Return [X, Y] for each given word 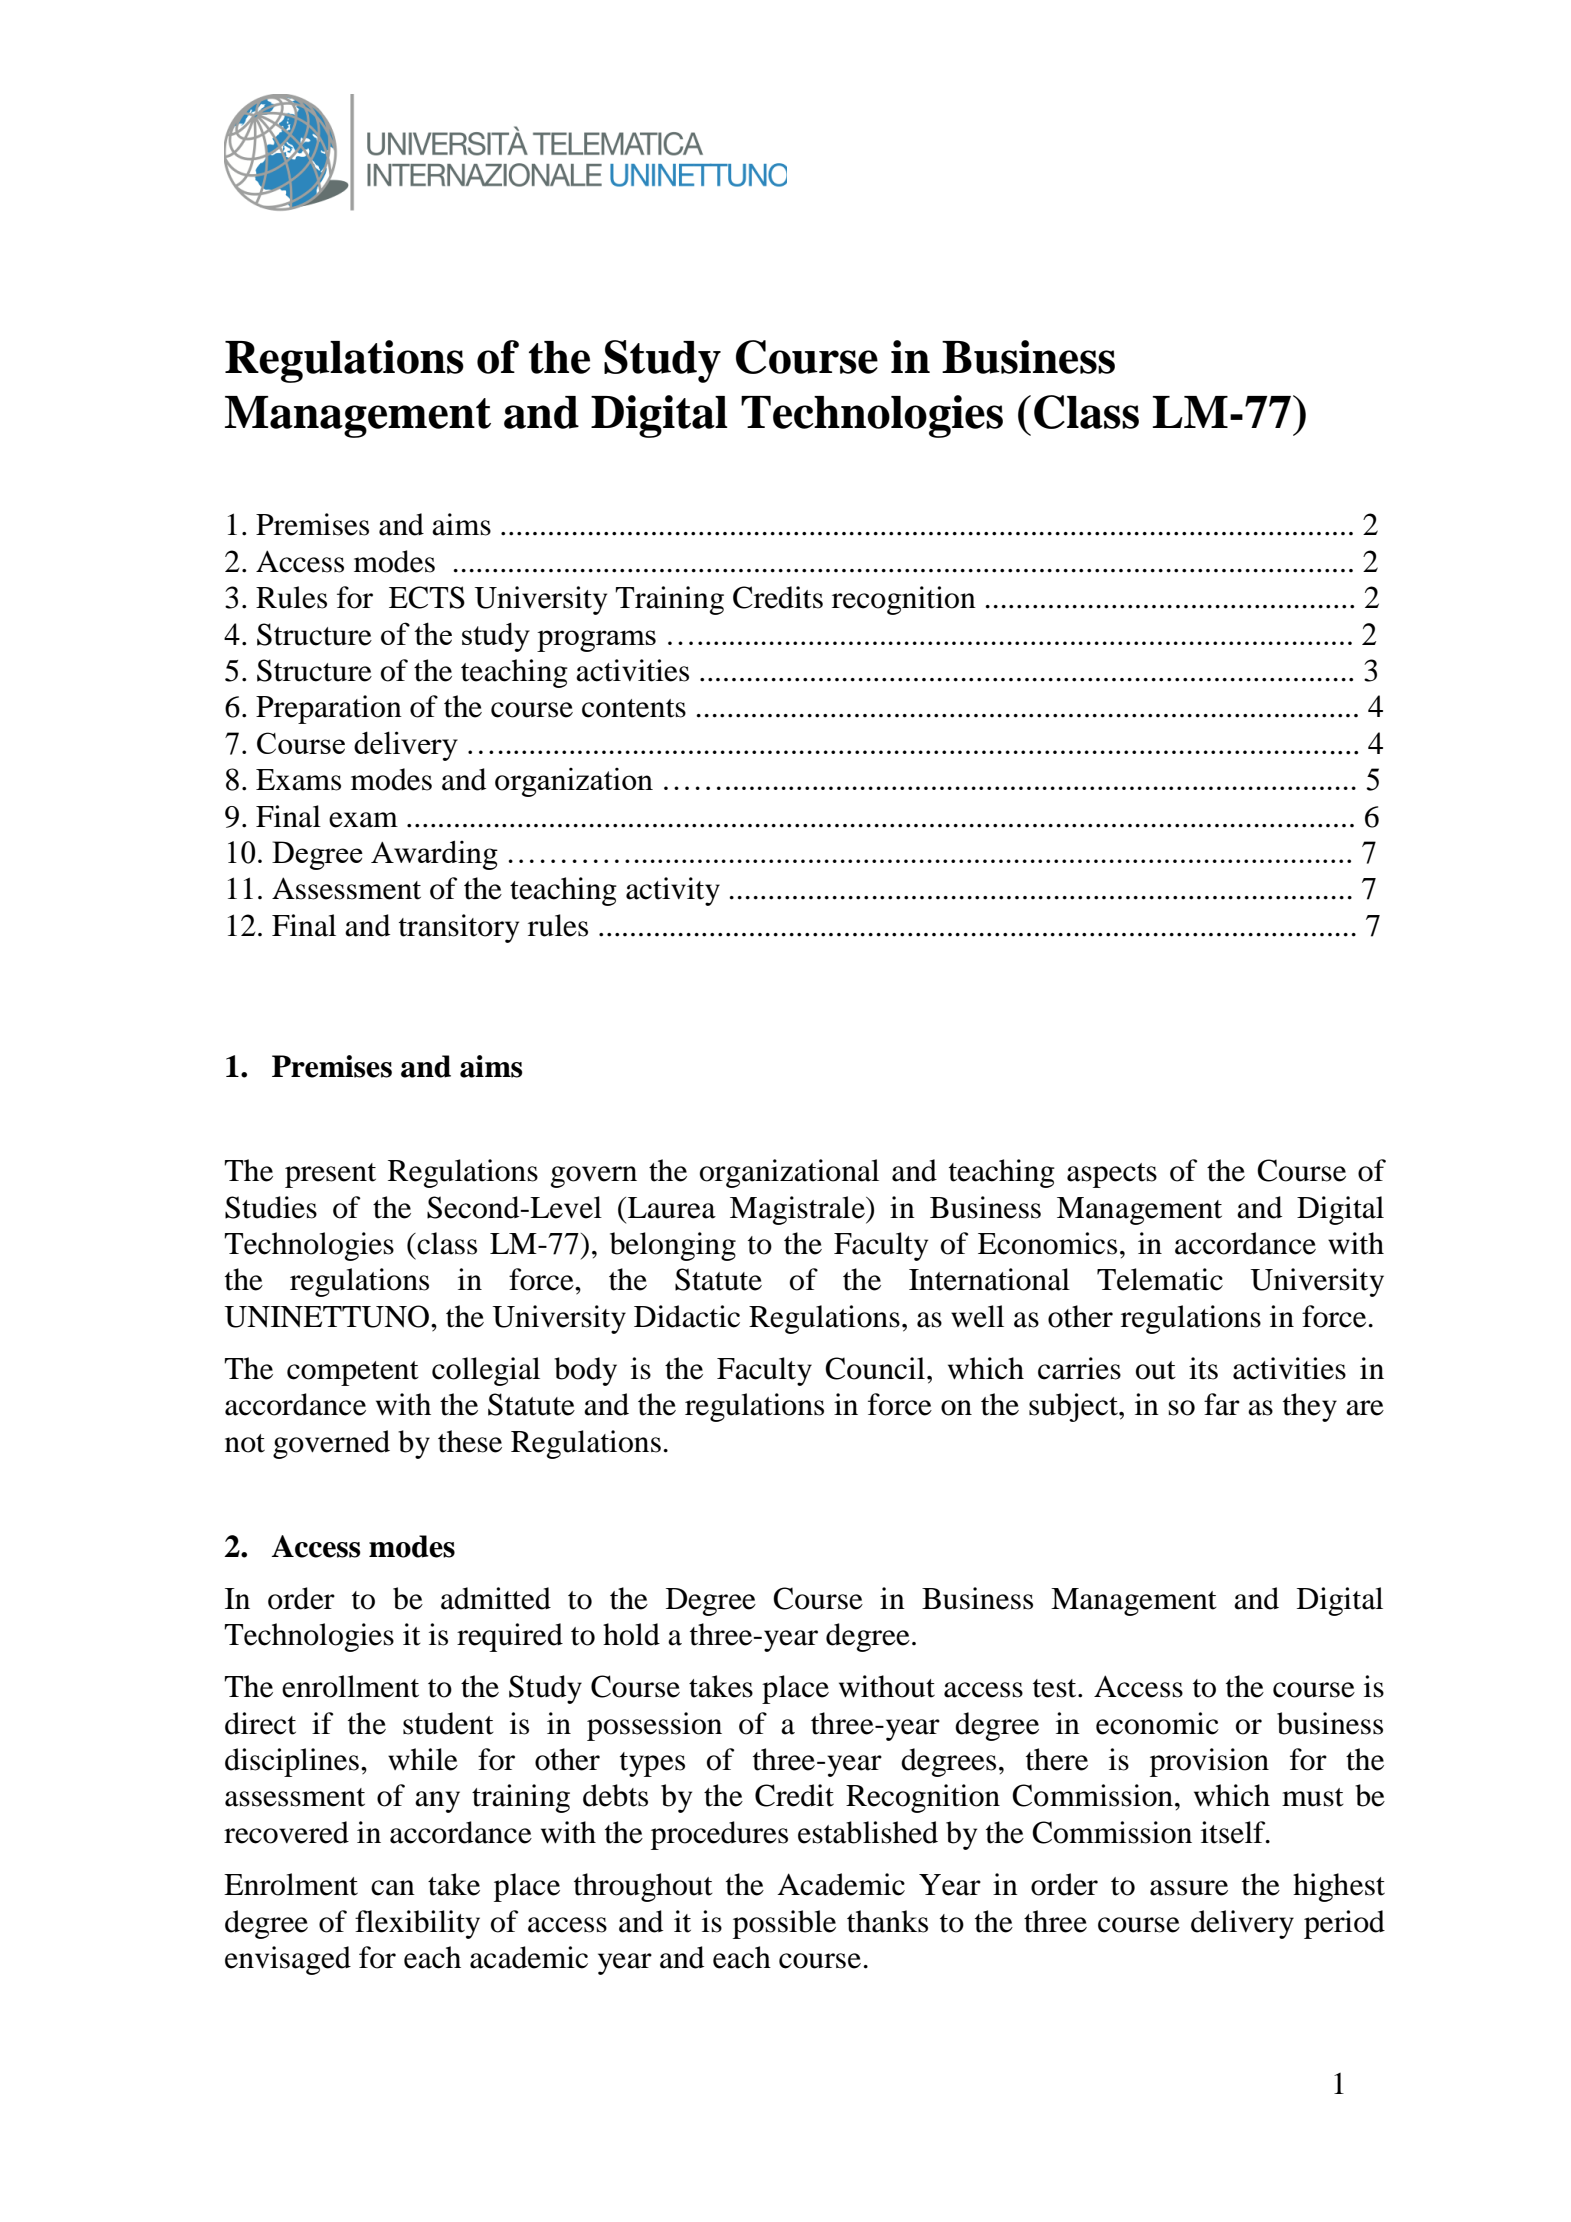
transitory [459, 928]
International [989, 1279]
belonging [673, 1246]
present [330, 1175]
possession [654, 1726]
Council [876, 1368]
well [977, 1316]
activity [673, 891]
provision [1209, 1762]
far [1222, 1404]
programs [596, 641]
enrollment [350, 1686]
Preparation [329, 709]
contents [634, 708]
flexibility [417, 1924]
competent [353, 1373]
